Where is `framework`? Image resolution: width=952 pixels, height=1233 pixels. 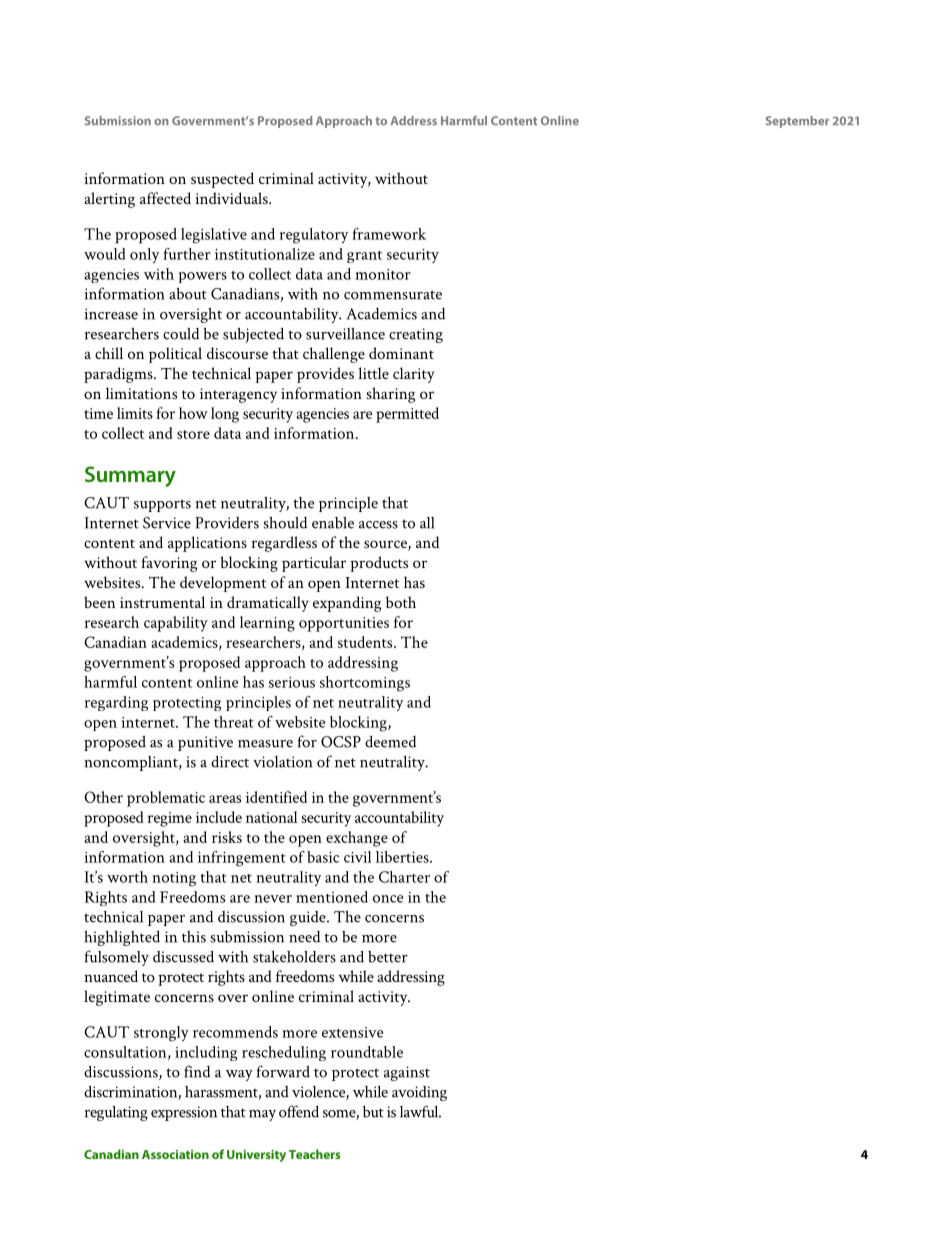
framework is located at coordinates (389, 234).
